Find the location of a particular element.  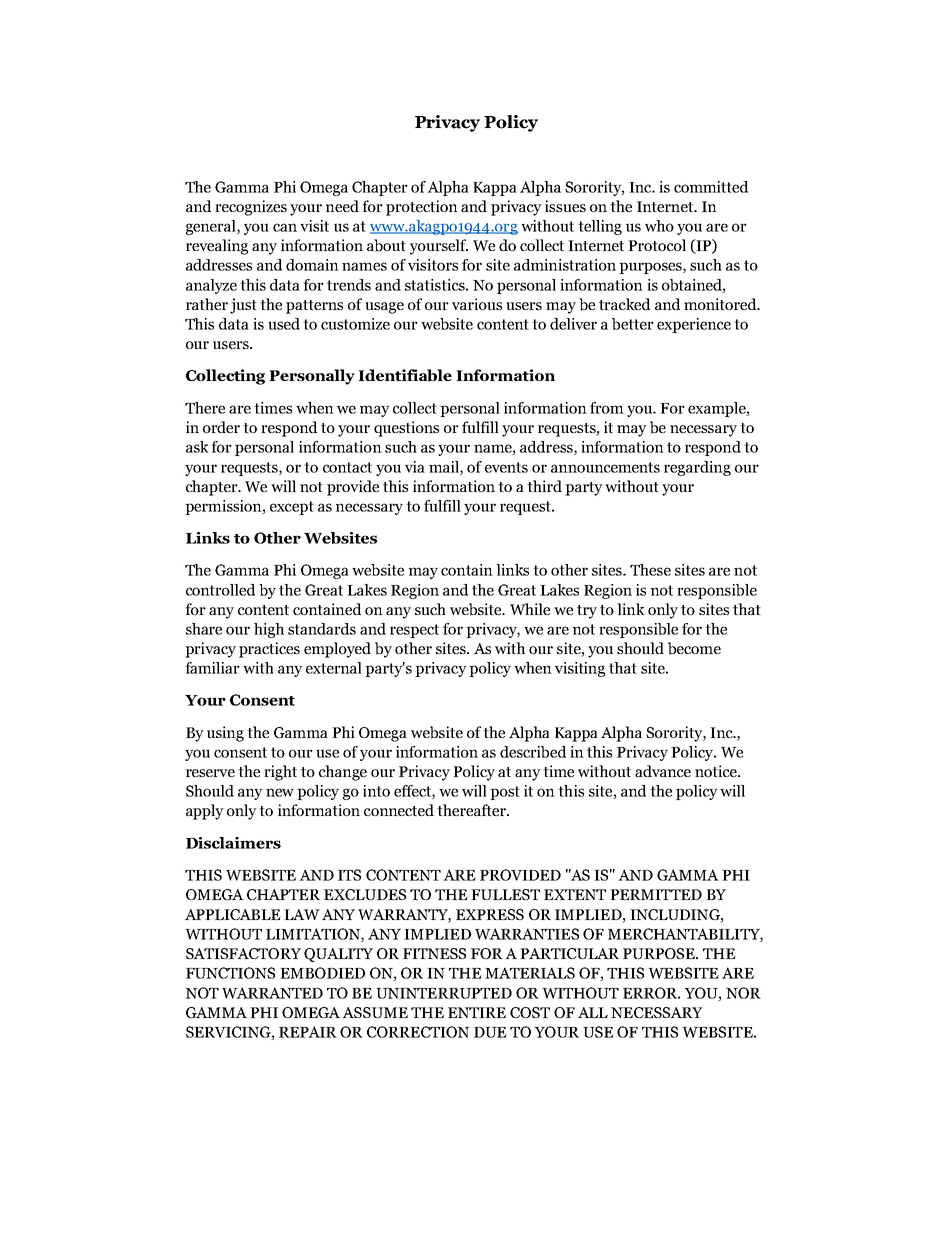

ENTIRE is located at coordinates (477, 1012).
